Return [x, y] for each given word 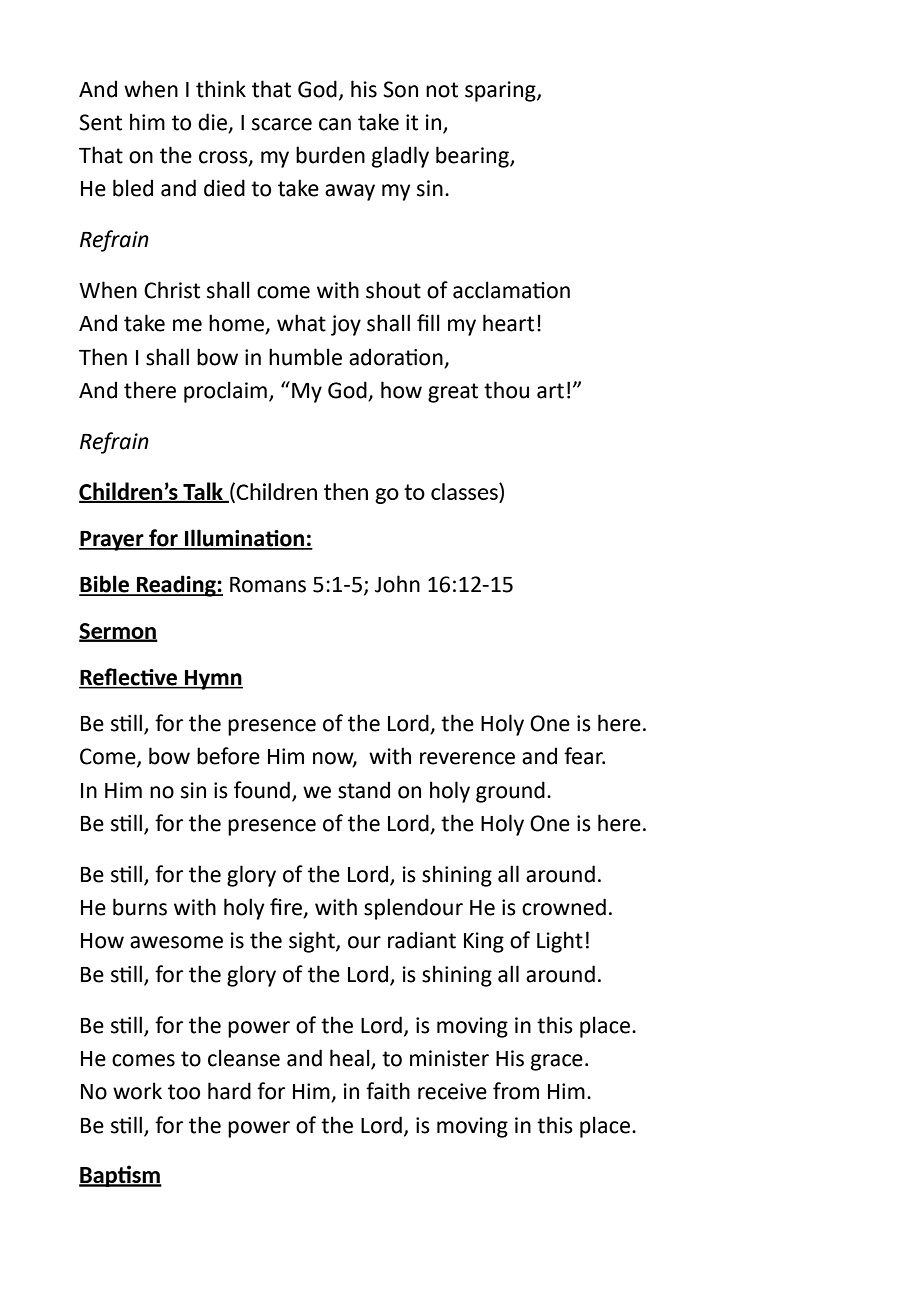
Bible [105, 585]
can [335, 124]
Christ [172, 290]
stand [364, 790]
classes [465, 492]
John [397, 584]
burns [140, 907]
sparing [501, 91]
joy [346, 325]
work [137, 1091]
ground [510, 792]
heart [508, 323]
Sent [100, 122]
